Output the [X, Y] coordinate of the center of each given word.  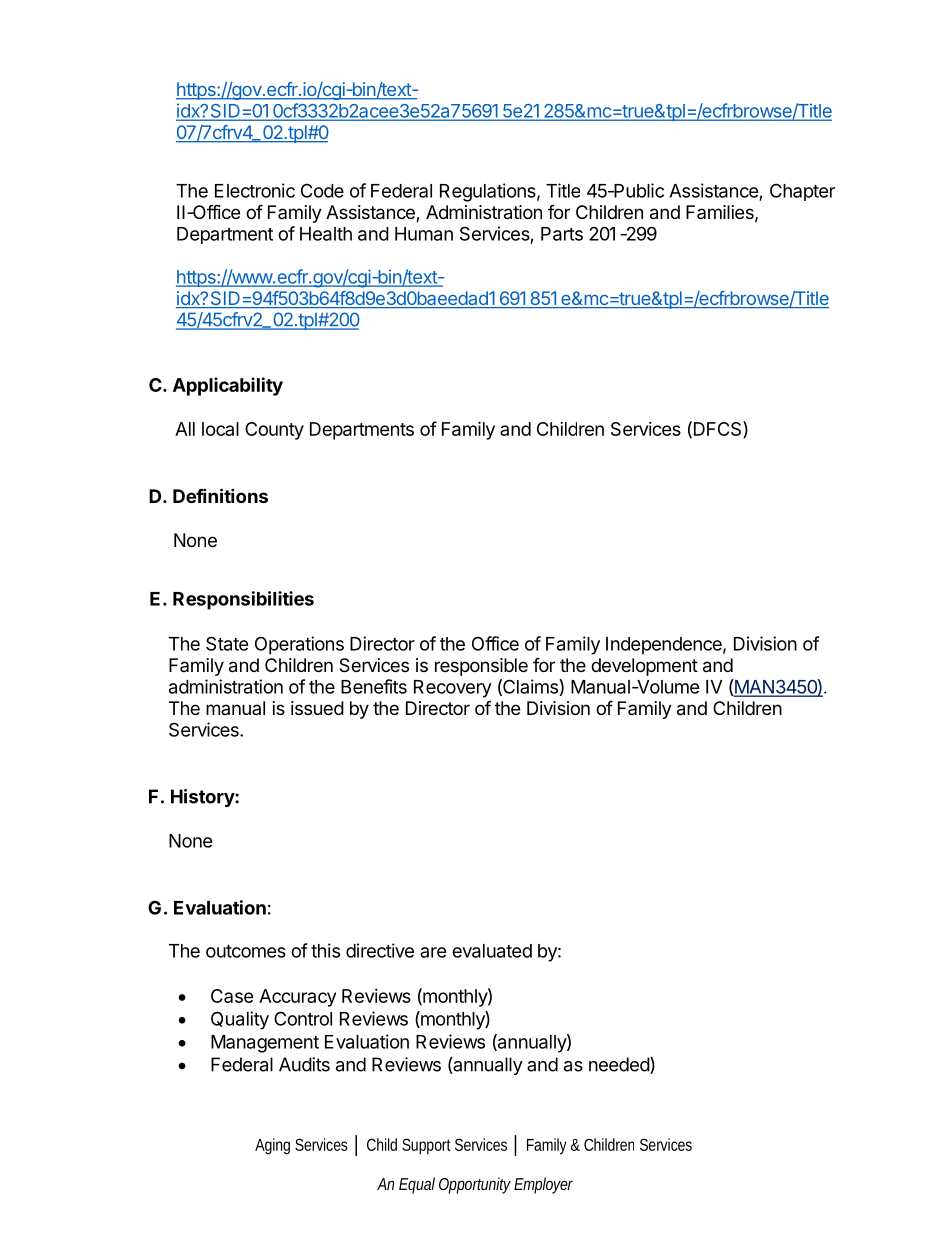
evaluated [492, 951]
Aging [272, 1146]
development [644, 667]
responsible [481, 667]
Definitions [220, 495]
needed [620, 1065]
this [325, 950]
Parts [562, 234]
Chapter [802, 192]
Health [326, 234]
